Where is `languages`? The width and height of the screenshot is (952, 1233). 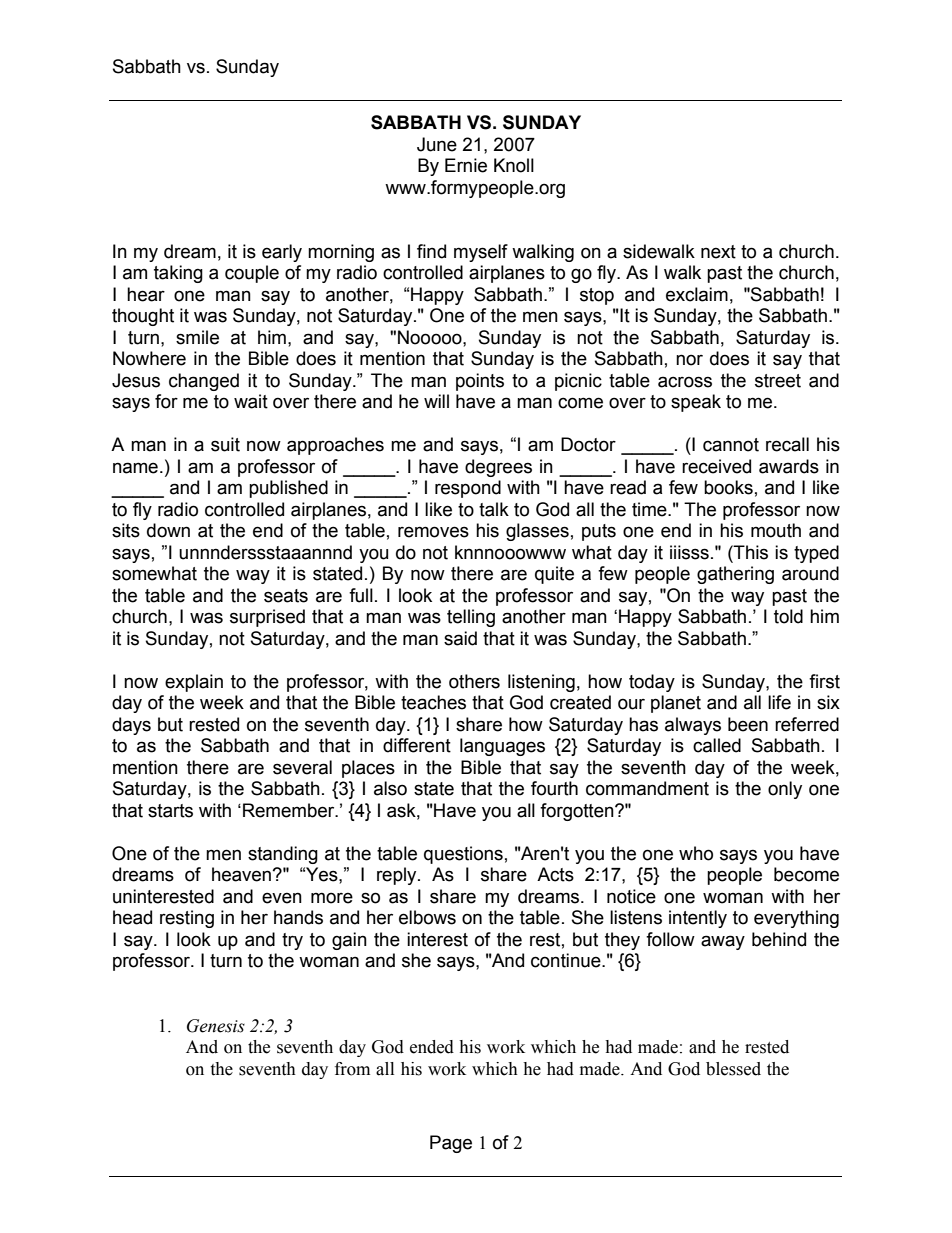
languages is located at coordinates (502, 747).
